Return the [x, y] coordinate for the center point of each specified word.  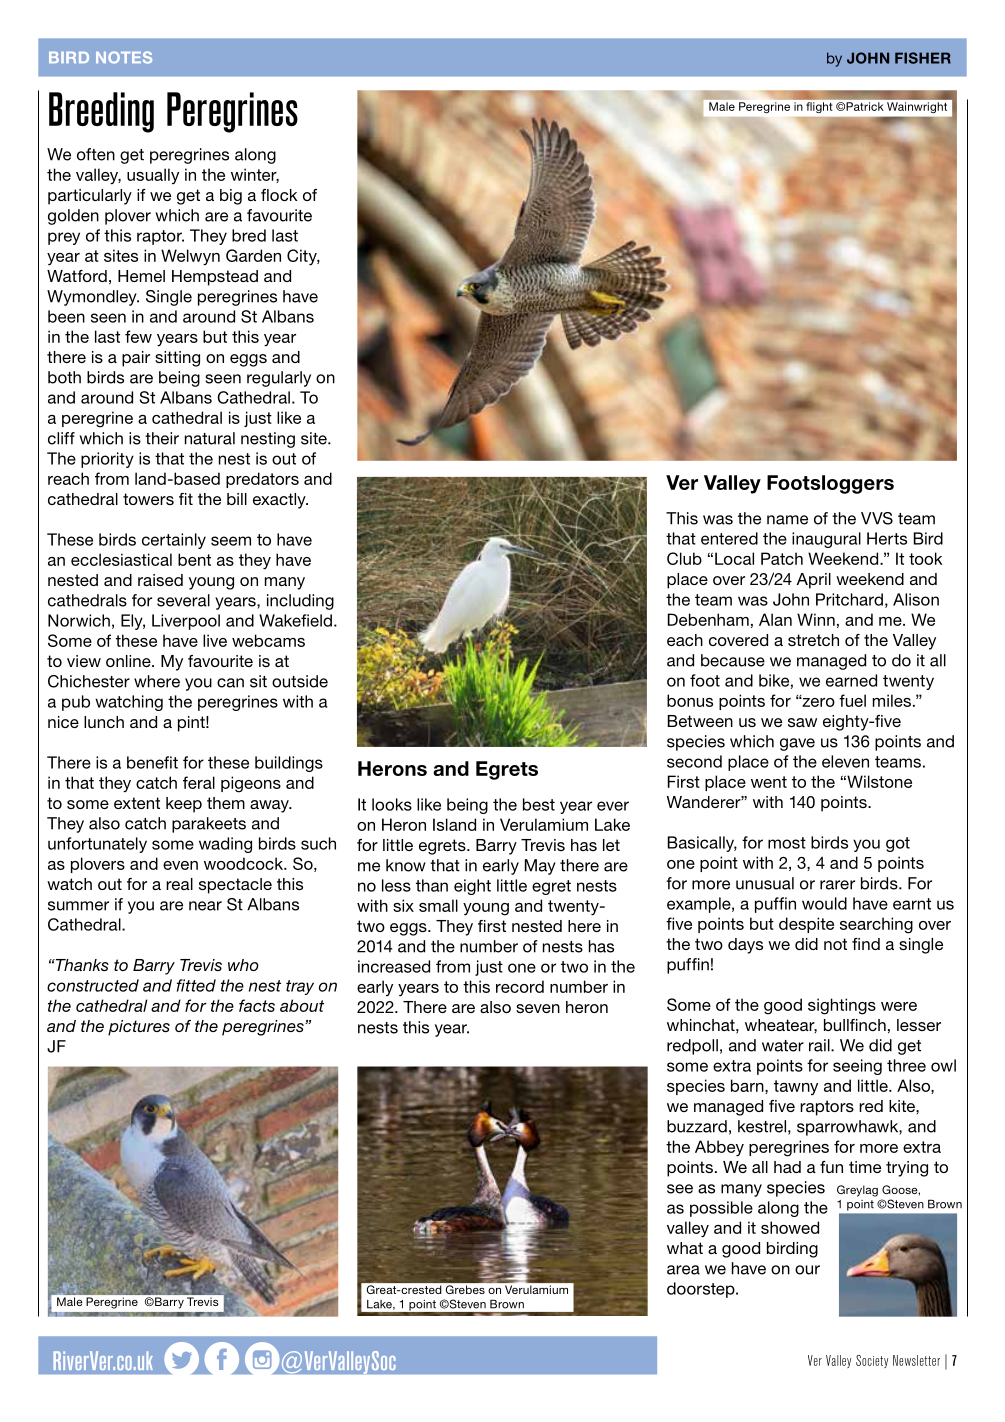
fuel [852, 700]
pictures [139, 1028]
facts [257, 1005]
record [520, 986]
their [162, 438]
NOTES [124, 57]
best [539, 804]
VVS [877, 518]
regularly [279, 379]
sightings [842, 1006]
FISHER [923, 58]
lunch [104, 722]
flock [279, 195]
